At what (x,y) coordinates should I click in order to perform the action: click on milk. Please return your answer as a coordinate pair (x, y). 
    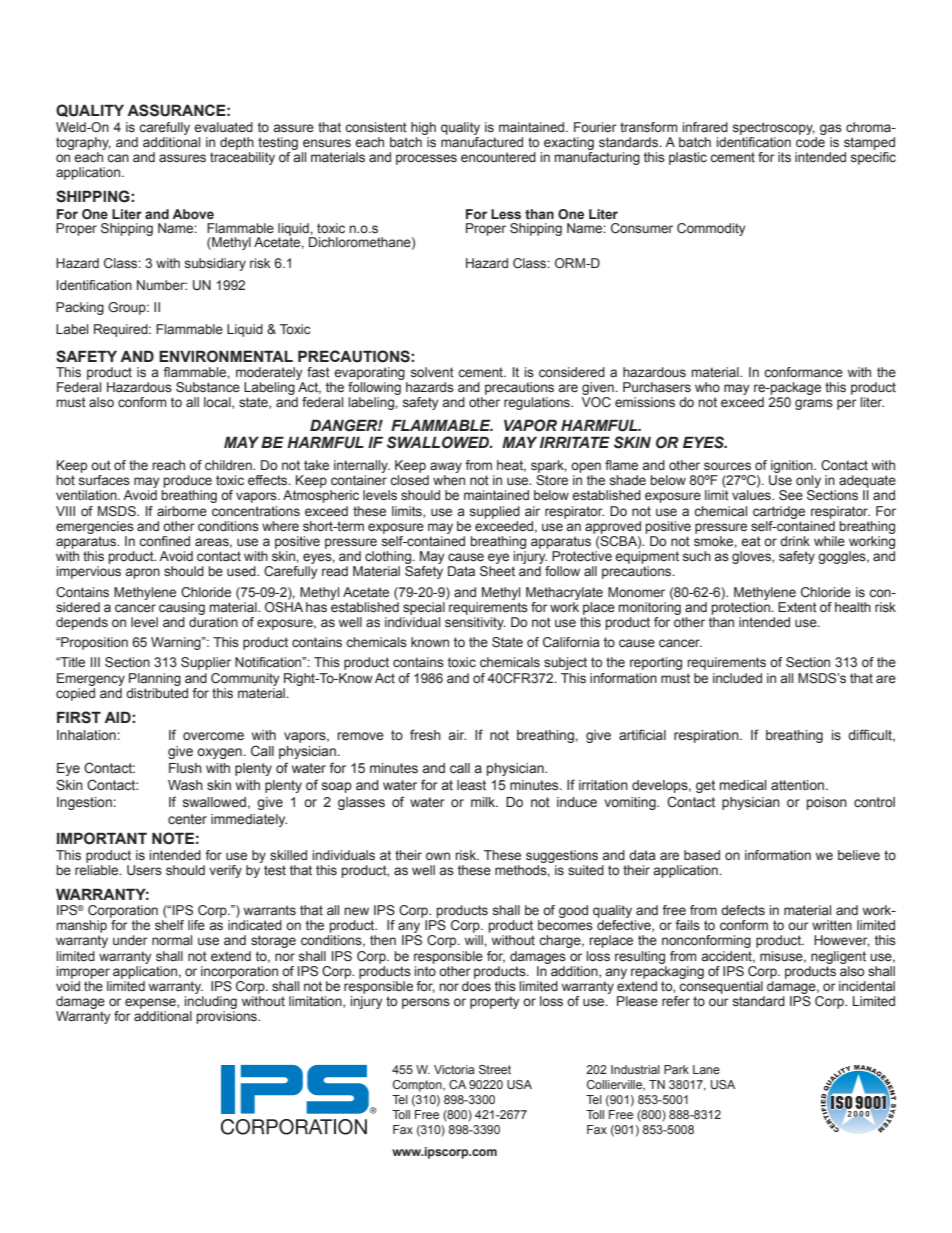
    Looking at the image, I should click on (484, 802).
